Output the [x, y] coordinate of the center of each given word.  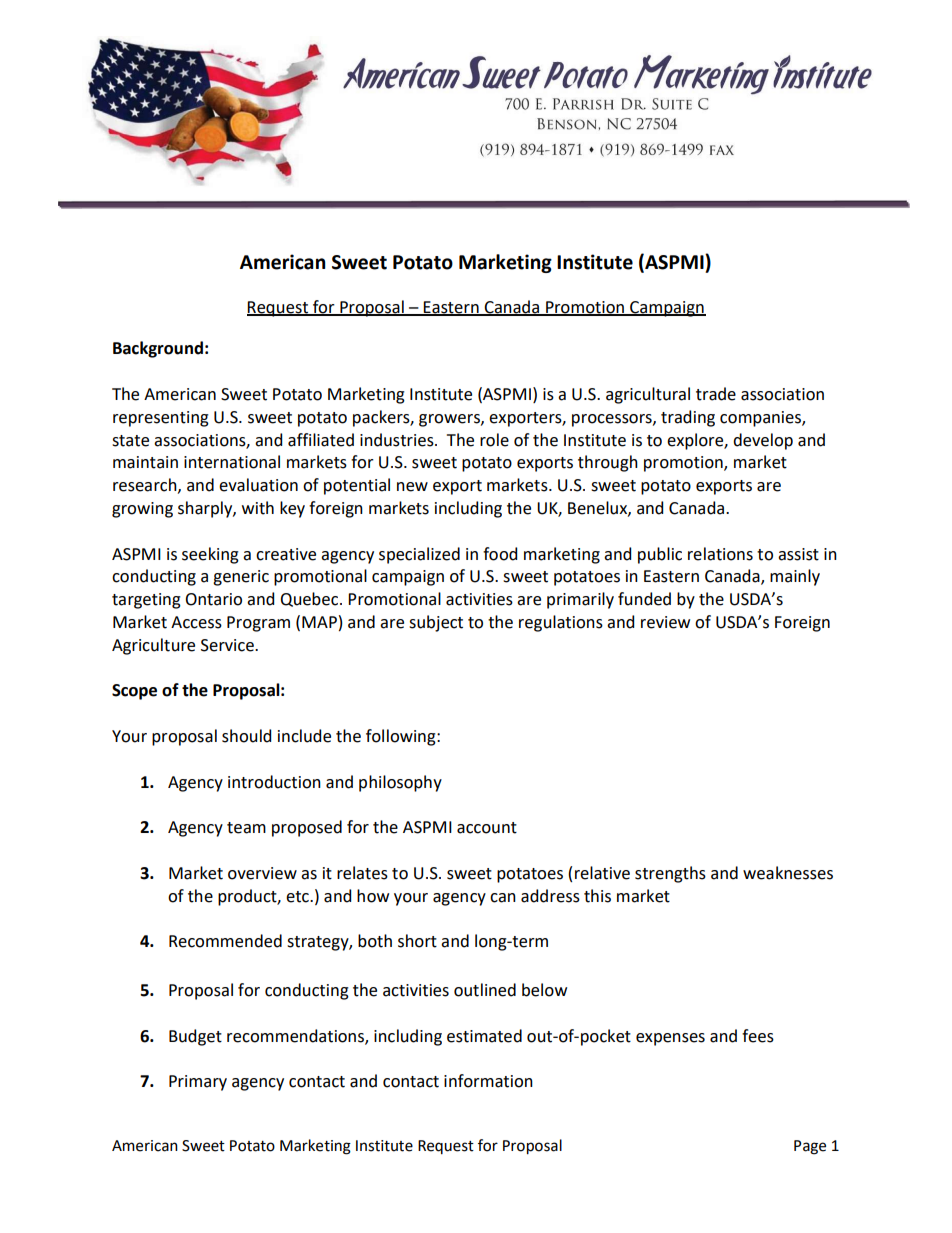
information [488, 1081]
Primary [198, 1083]
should [246, 736]
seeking [210, 555]
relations [720, 554]
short [417, 941]
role [494, 440]
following [402, 737]
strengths [670, 874]
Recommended [225, 941]
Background [158, 349]
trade [716, 394]
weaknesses [788, 873]
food [500, 554]
